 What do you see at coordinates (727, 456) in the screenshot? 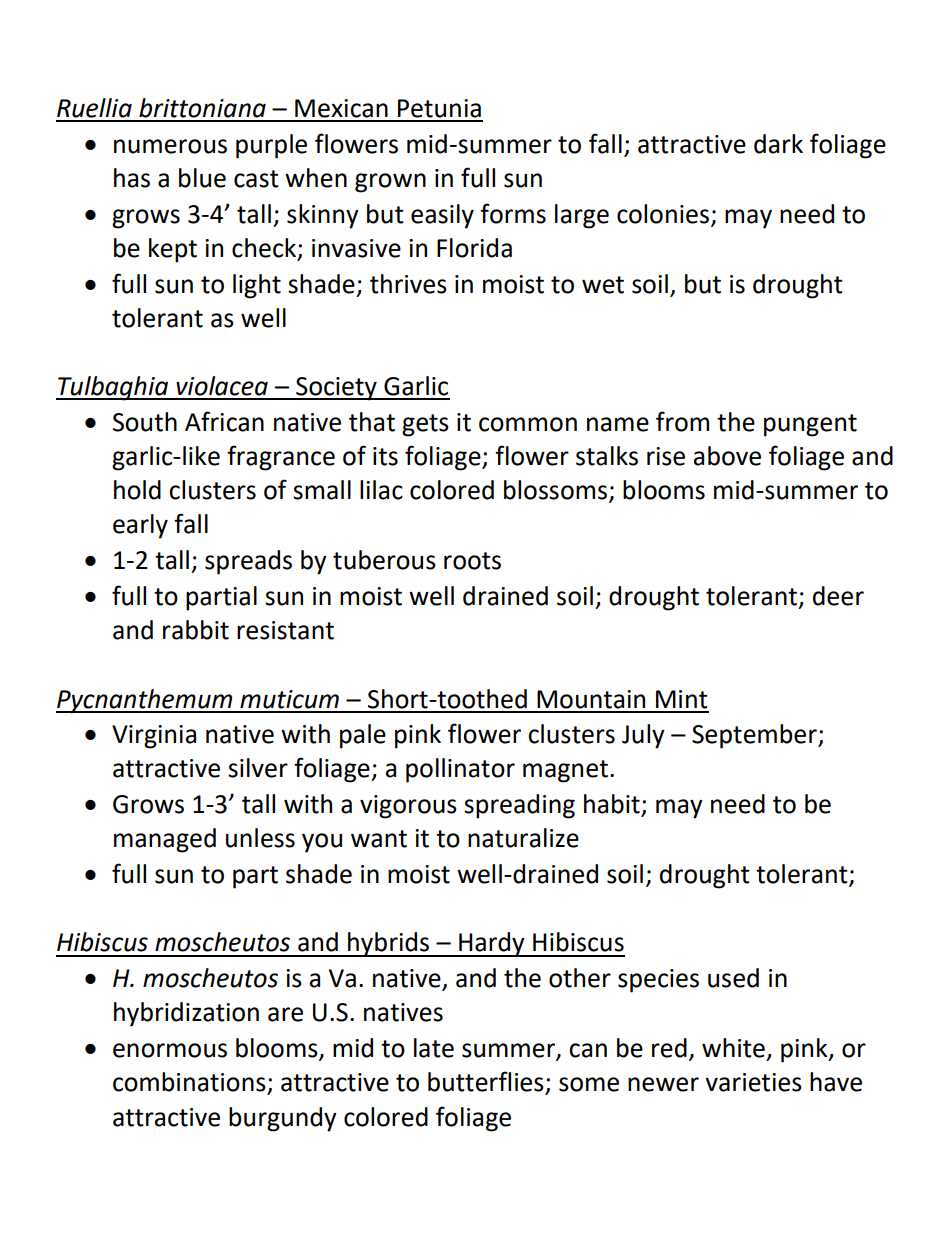
I see `above` at bounding box center [727, 456].
